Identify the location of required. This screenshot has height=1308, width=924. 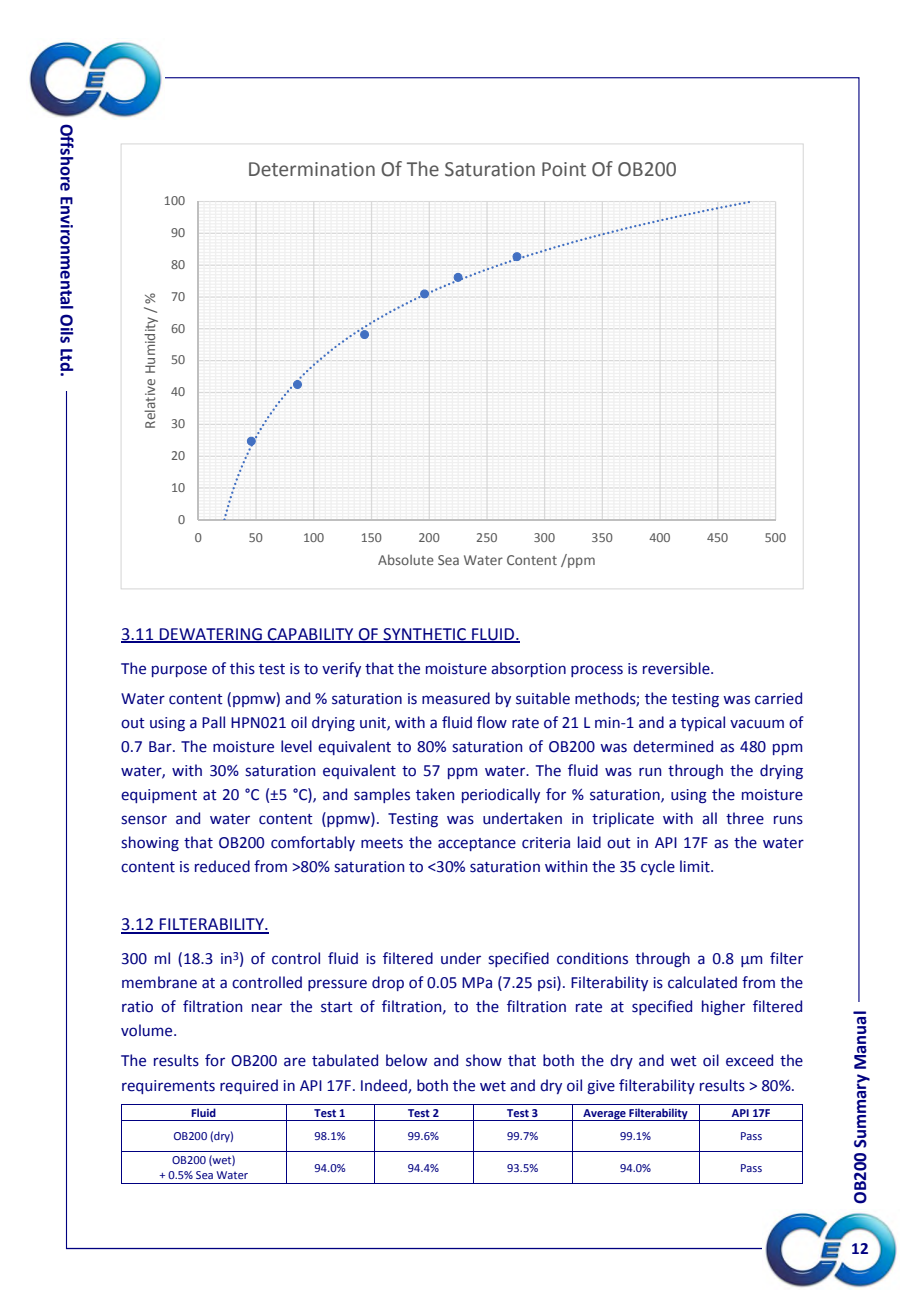
(249, 1086).
